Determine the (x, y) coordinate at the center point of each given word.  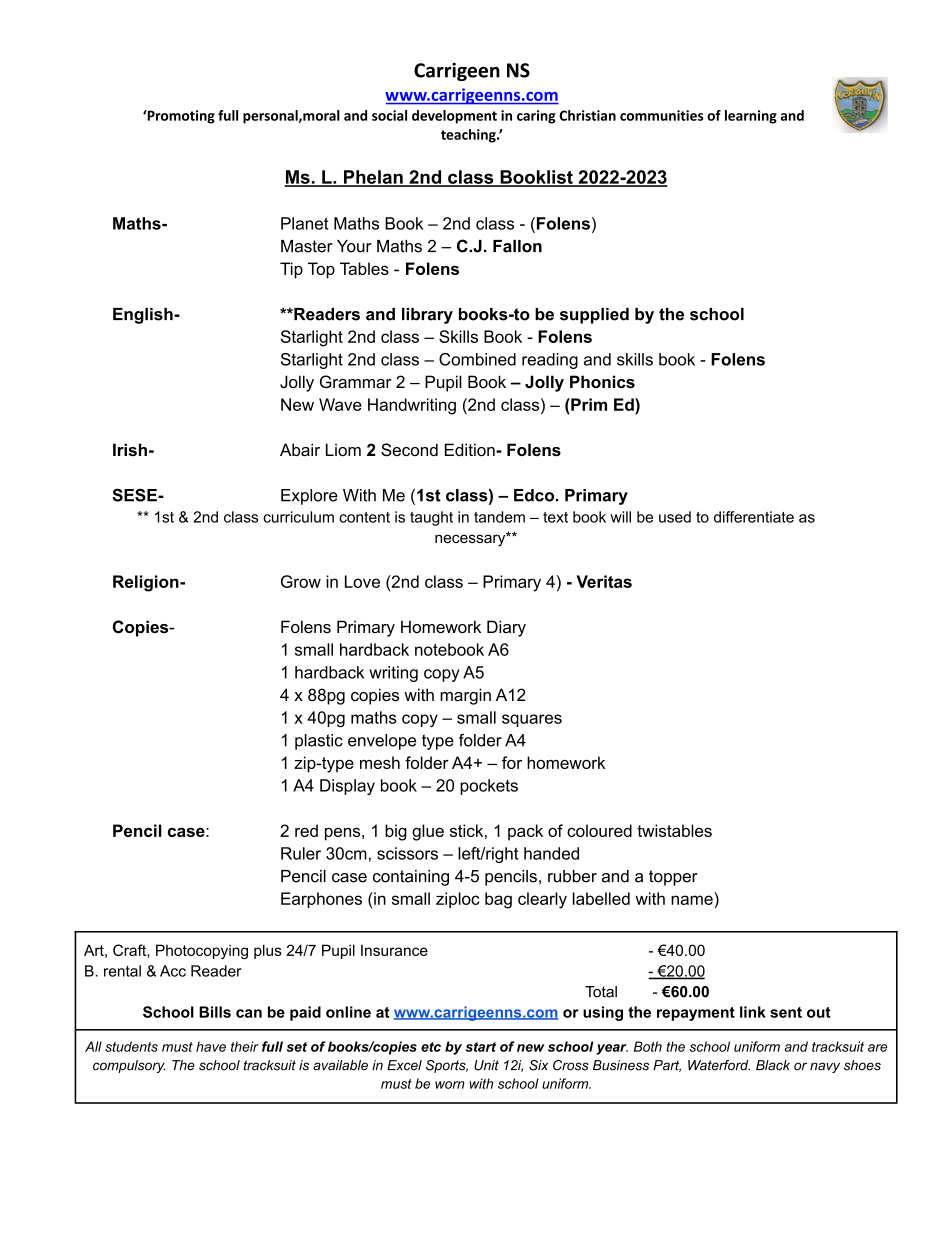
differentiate (754, 517)
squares (532, 720)
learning (751, 117)
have (211, 1046)
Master (307, 246)
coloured (599, 830)
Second (409, 450)
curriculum (298, 517)
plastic (319, 742)
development (454, 117)
